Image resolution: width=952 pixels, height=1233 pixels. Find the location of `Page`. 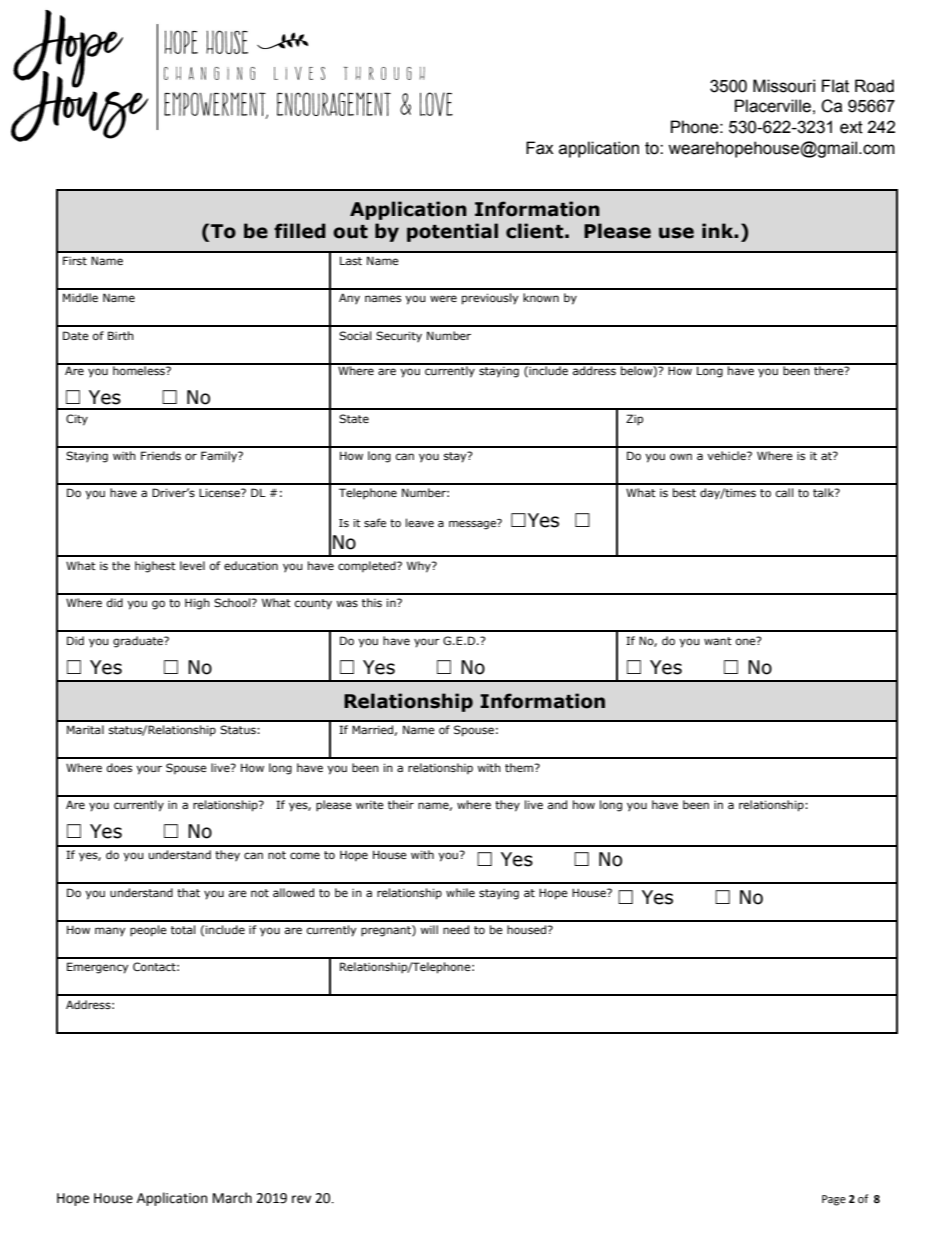

Page is located at coordinates (834, 1200).
